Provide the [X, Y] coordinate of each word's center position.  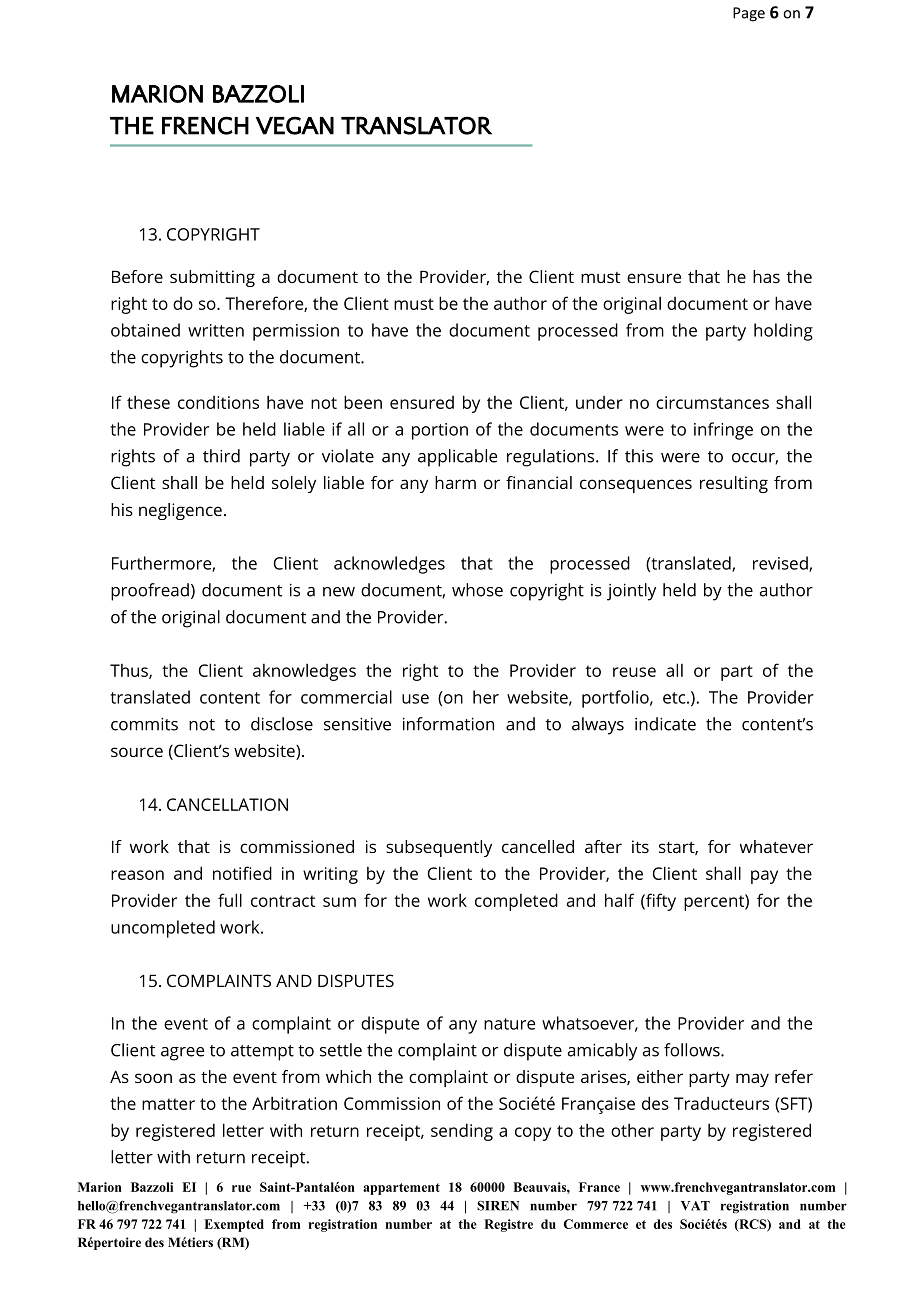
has [766, 276]
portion [440, 431]
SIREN [498, 1206]
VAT [695, 1206]
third [221, 456]
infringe [723, 431]
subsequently [439, 848]
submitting [212, 278]
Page [749, 14]
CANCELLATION [227, 804]
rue [241, 1188]
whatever [776, 846]
